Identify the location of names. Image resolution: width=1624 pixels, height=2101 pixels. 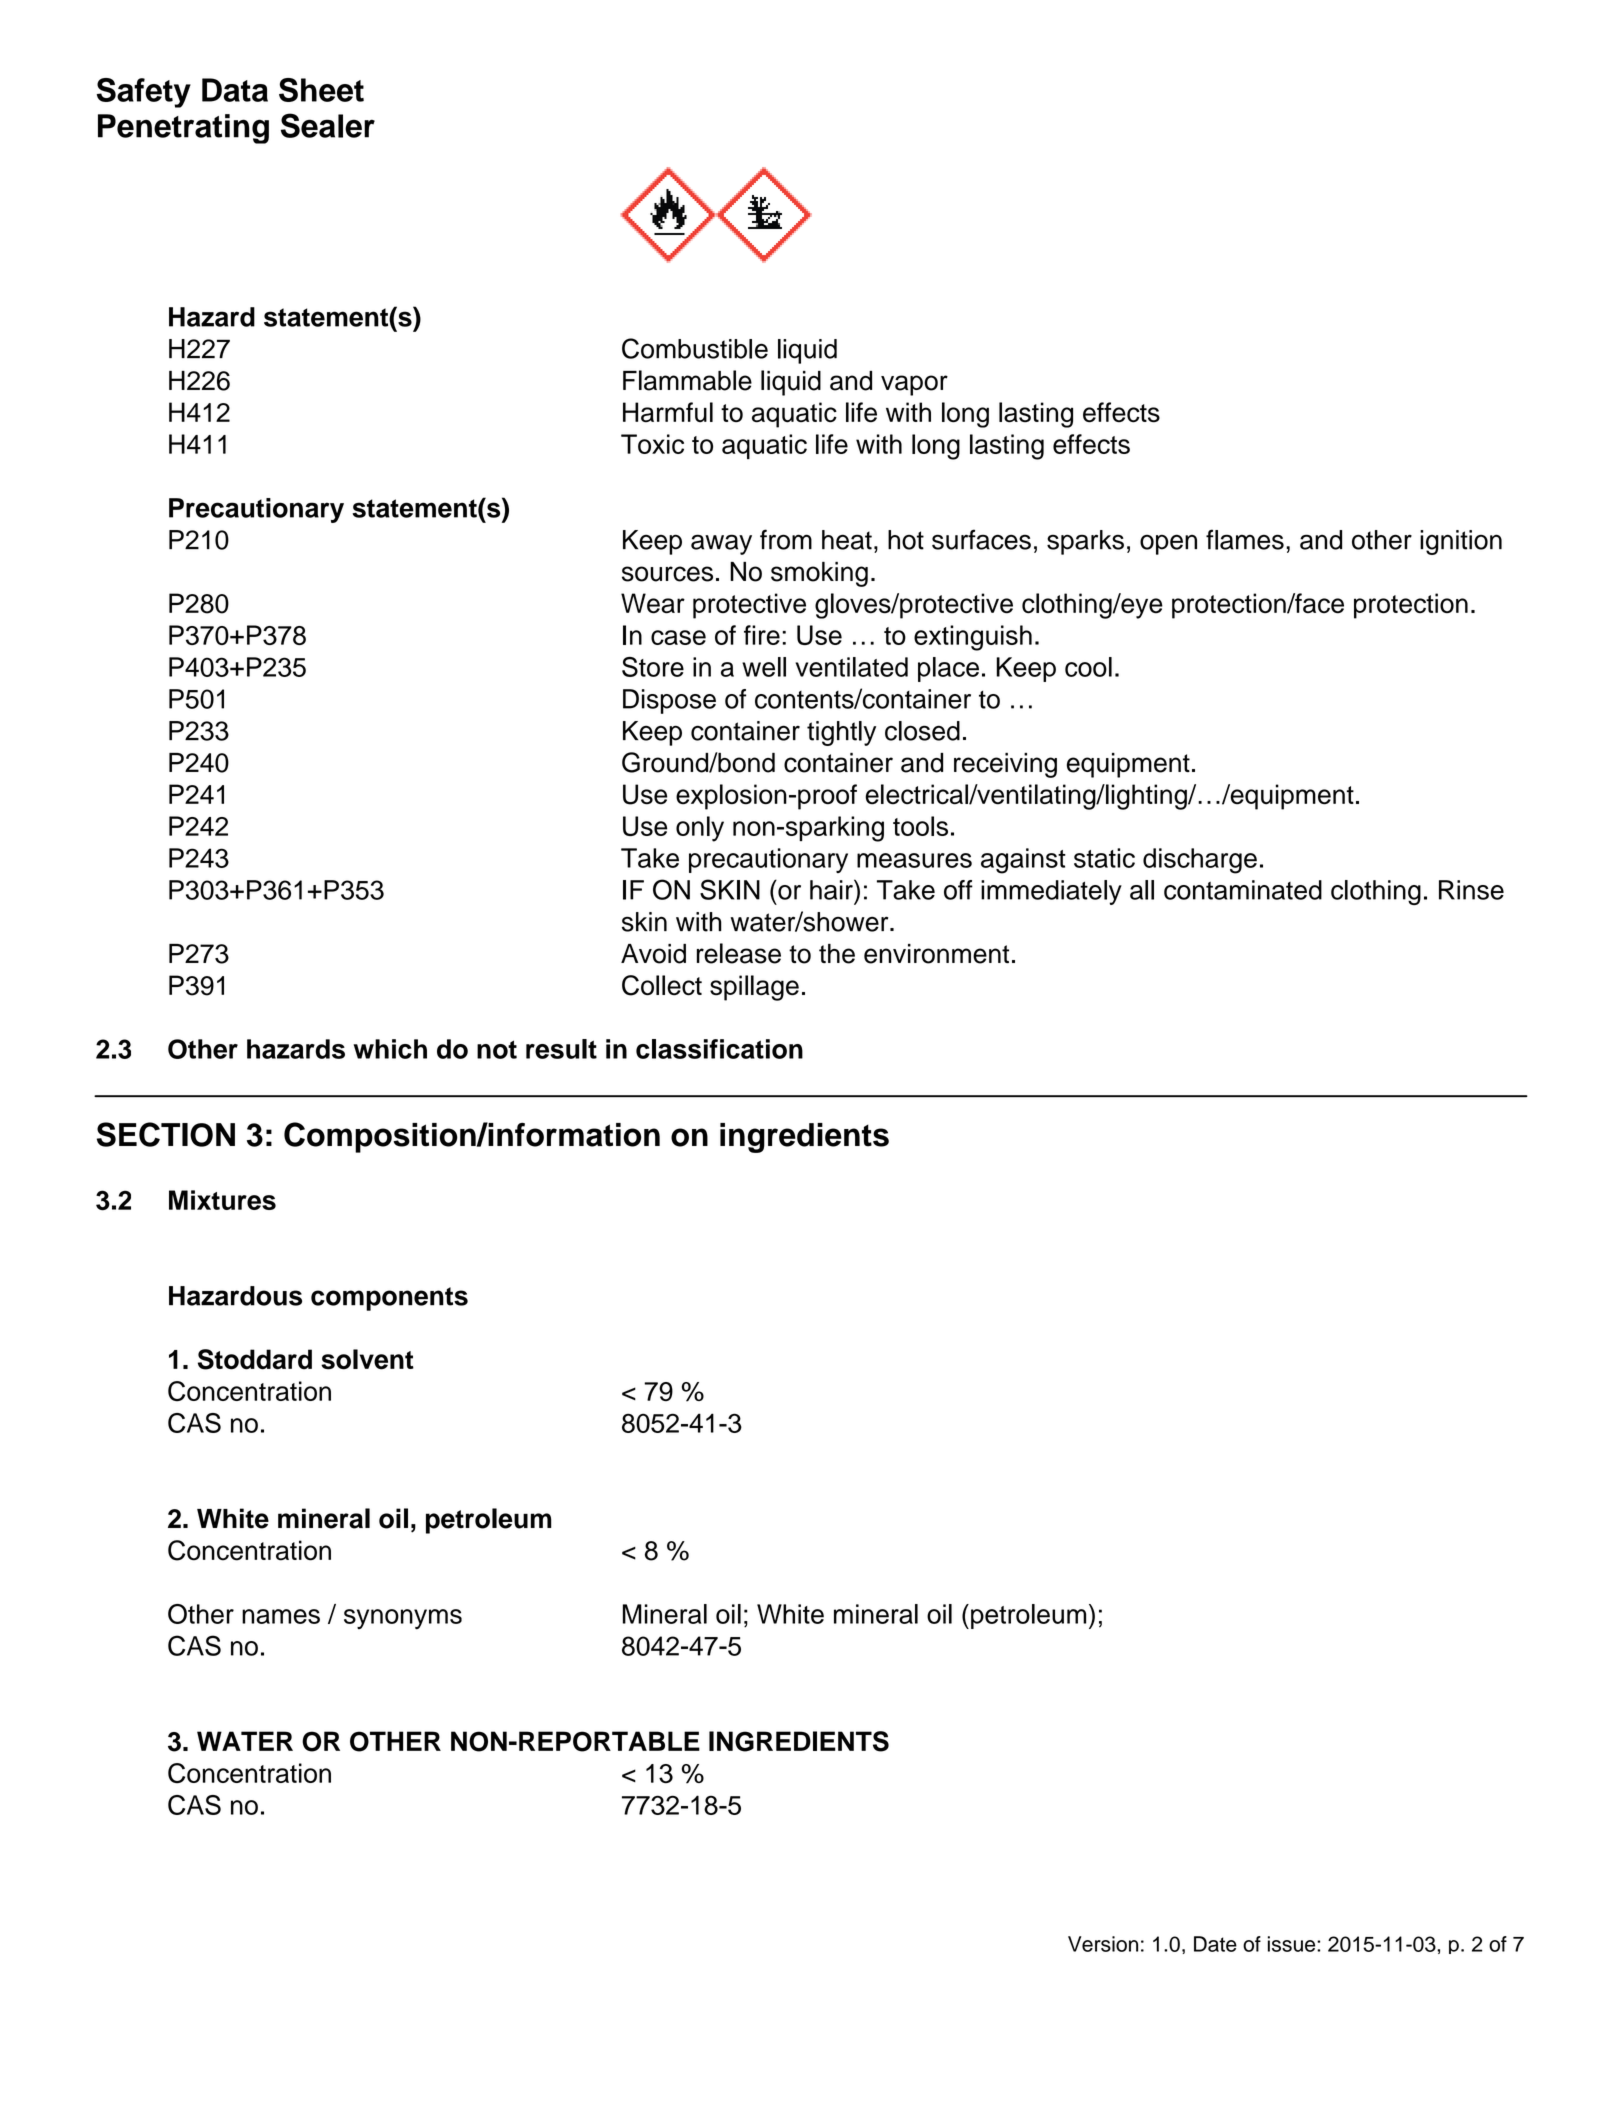
(281, 1616).
